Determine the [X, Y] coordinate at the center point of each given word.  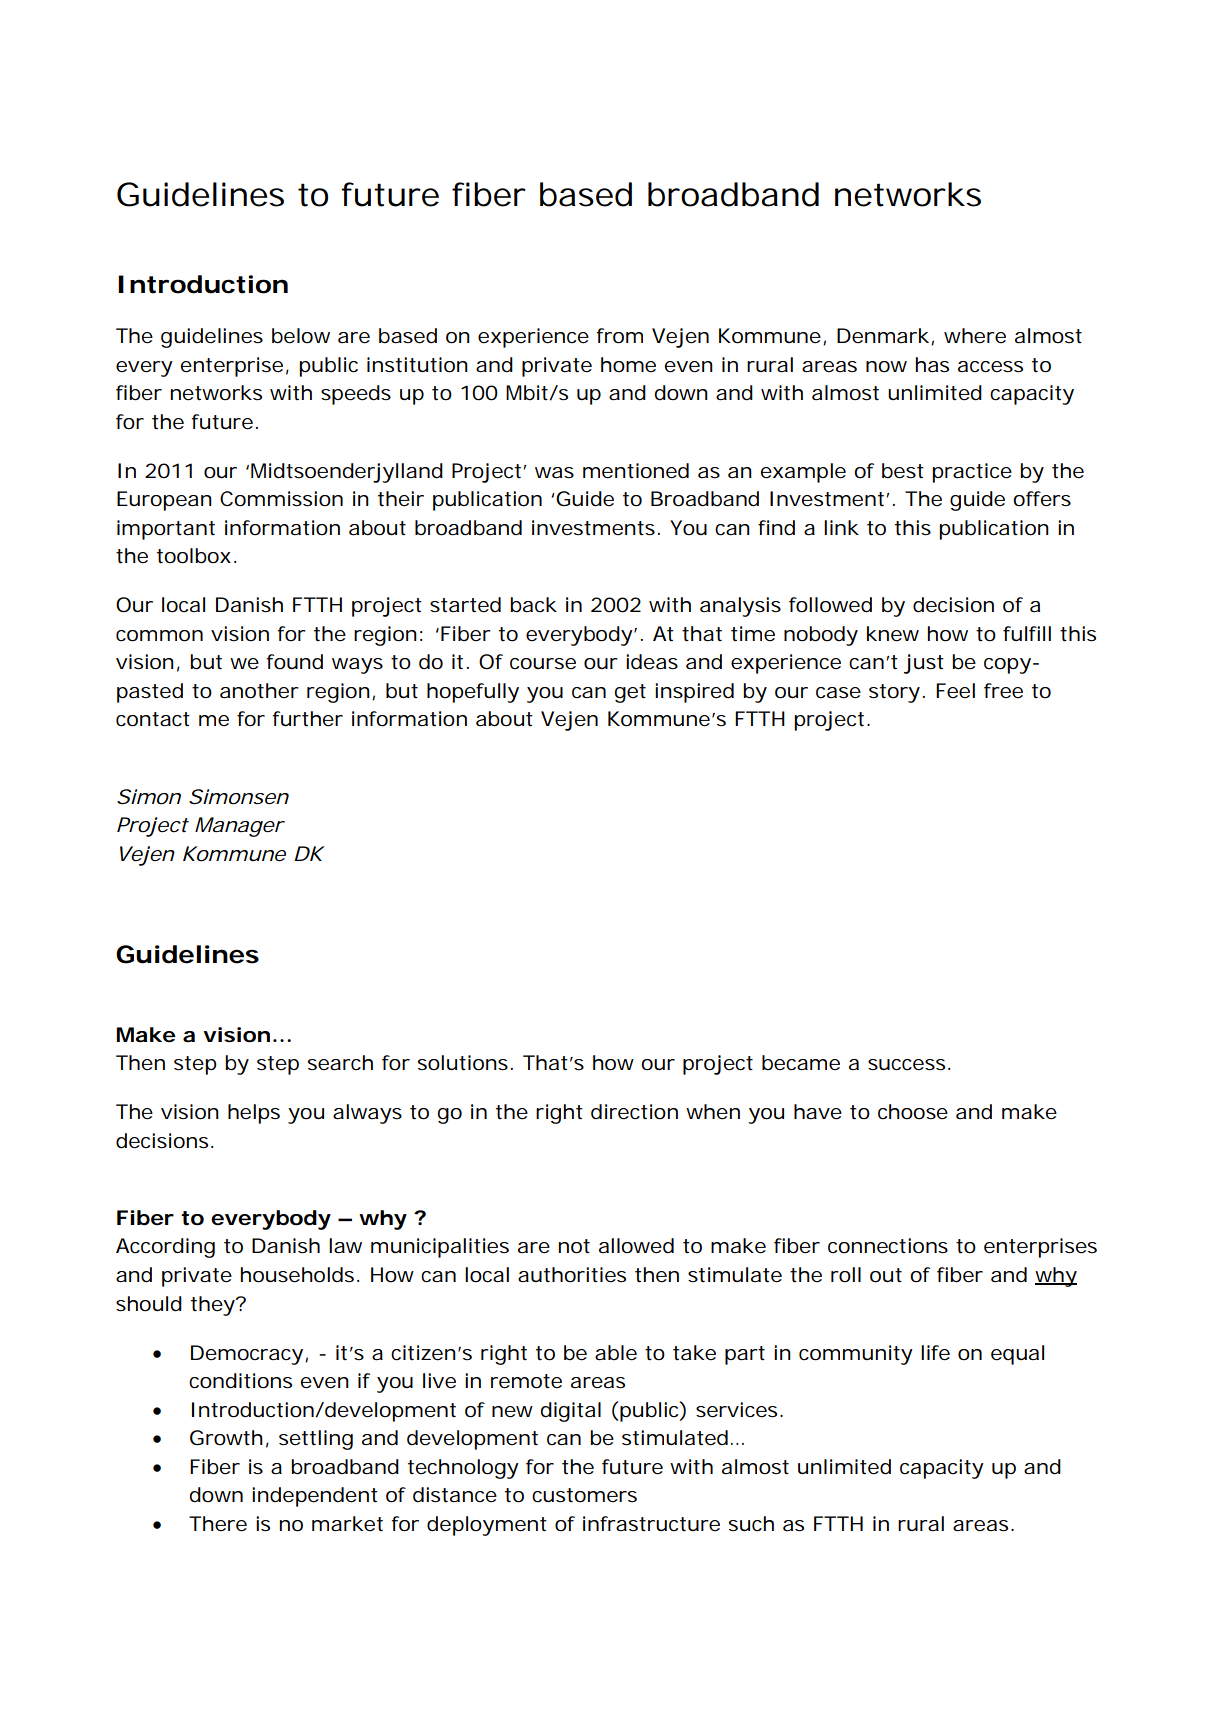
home [628, 365]
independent [315, 1497]
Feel [955, 690]
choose [913, 1112]
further [308, 719]
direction [634, 1112]
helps [254, 1114]
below [301, 336]
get [630, 693]
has [932, 365]
